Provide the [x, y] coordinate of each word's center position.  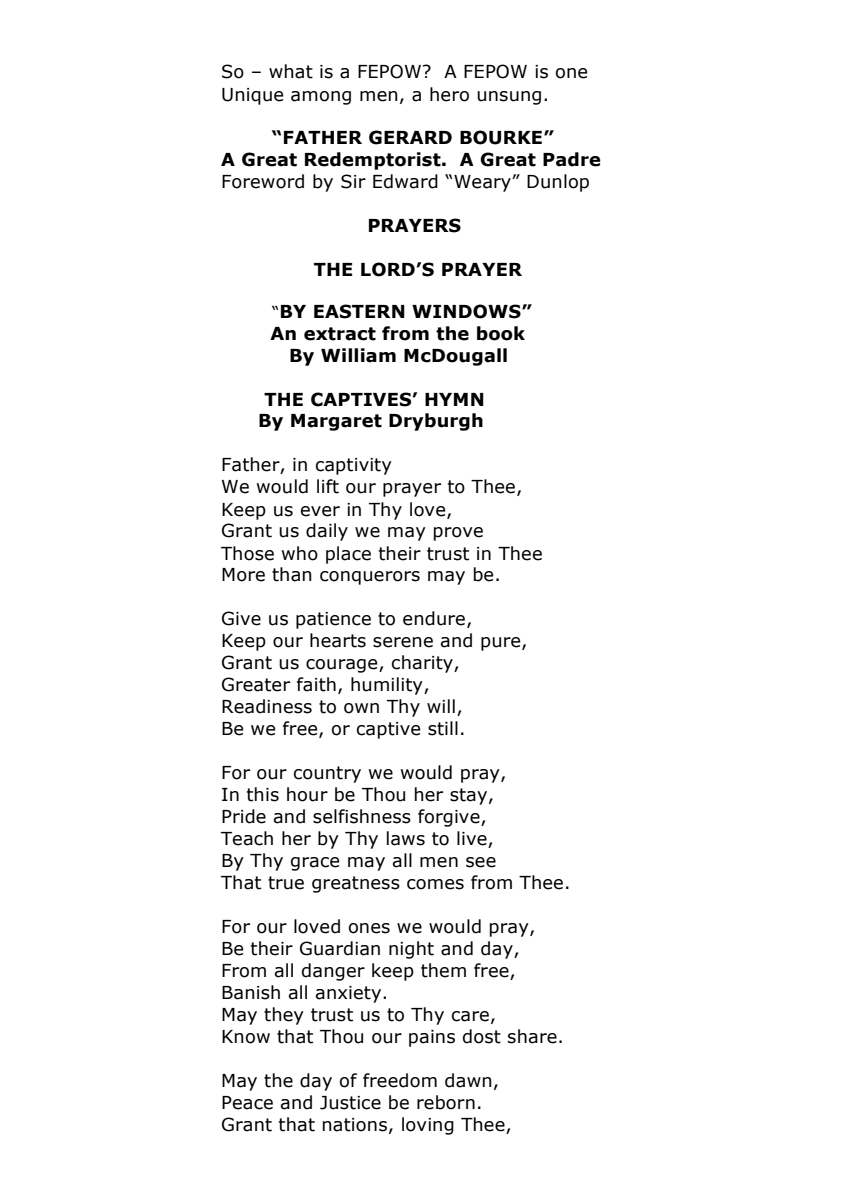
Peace [247, 1103]
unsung [509, 98]
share [532, 1036]
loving [428, 1126]
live [473, 839]
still [443, 728]
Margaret [336, 422]
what [291, 71]
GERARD [410, 137]
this [263, 794]
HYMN [454, 399]
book [501, 333]
